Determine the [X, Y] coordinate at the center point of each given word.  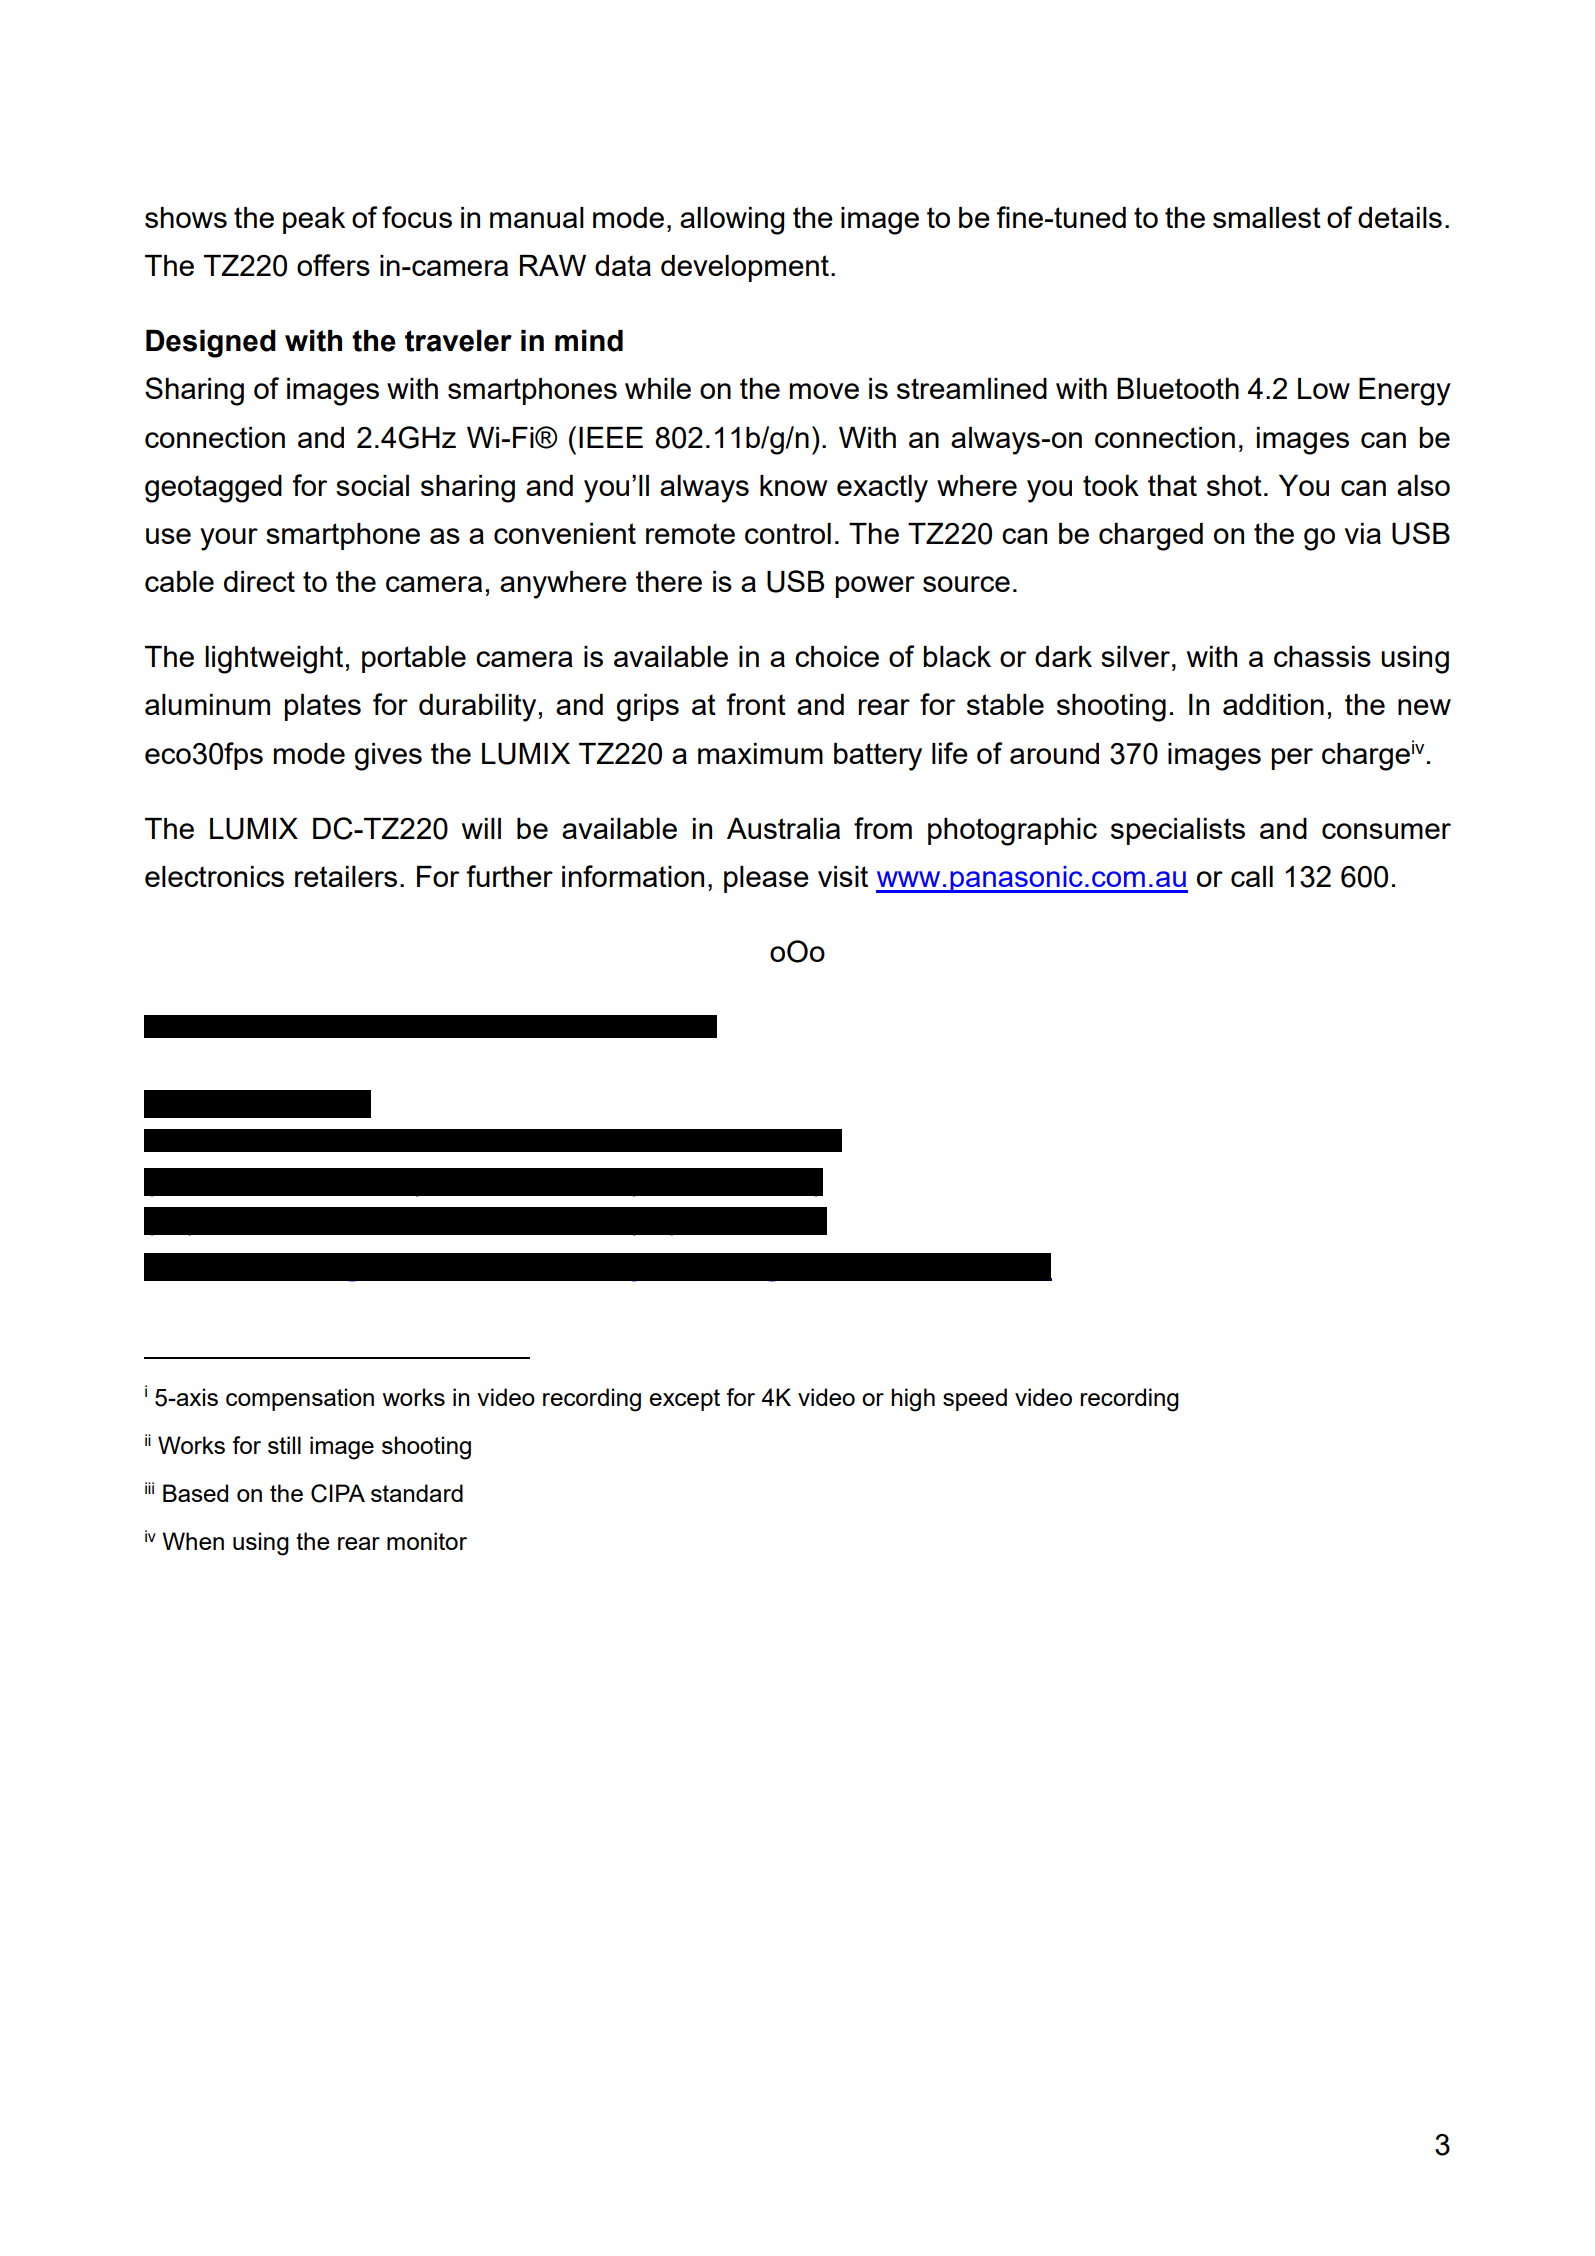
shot [1234, 485]
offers [333, 265]
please [766, 879]
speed [975, 1399]
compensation [300, 1399]
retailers [346, 876]
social [372, 485]
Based [195, 1493]
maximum [760, 753]
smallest [1267, 217]
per [1292, 759]
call [1252, 876]
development [745, 268]
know [794, 485]
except [684, 1400]
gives [388, 757]
